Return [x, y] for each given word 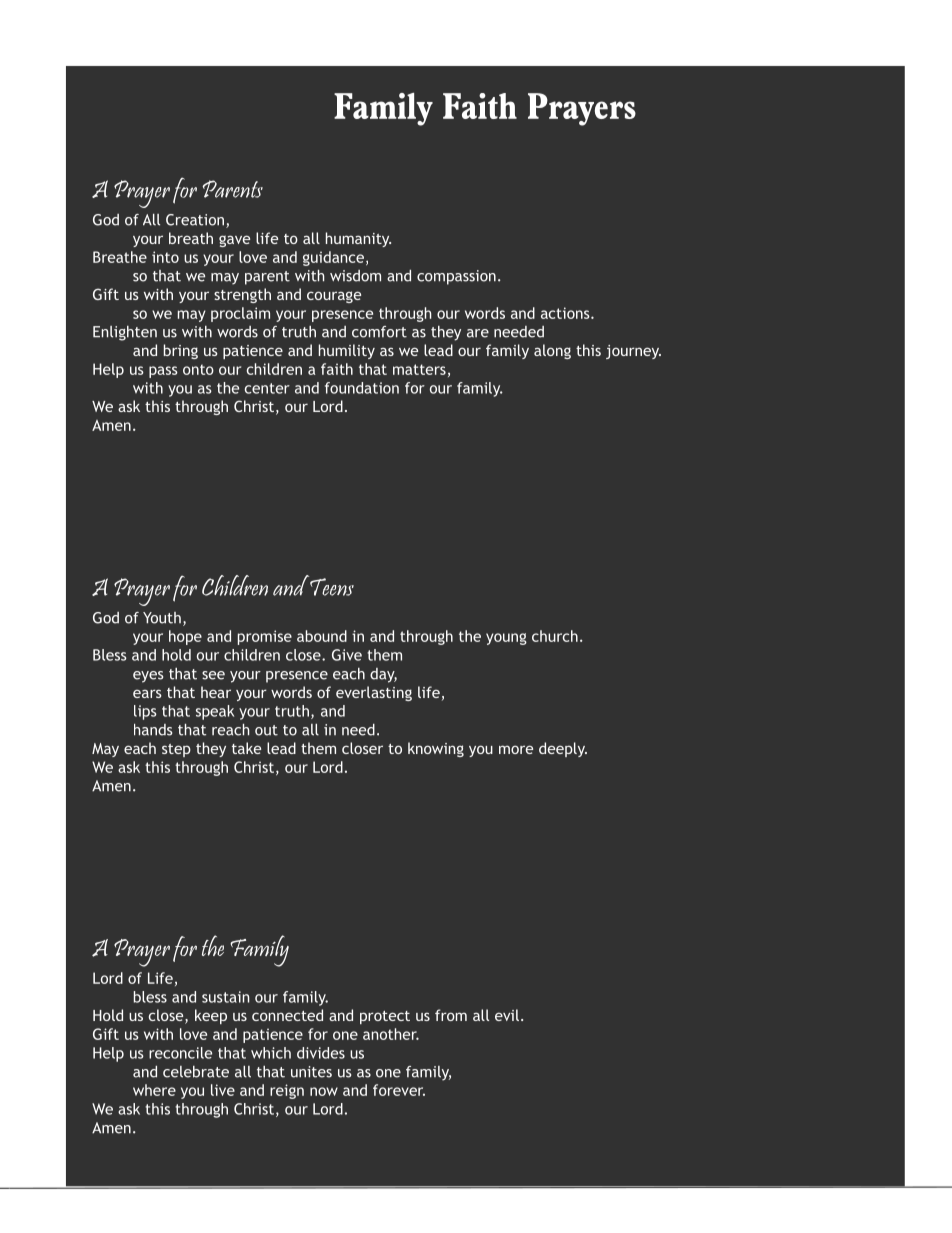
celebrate [196, 1072]
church [555, 636]
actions [566, 313]
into [165, 257]
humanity [358, 239]
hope [185, 637]
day [383, 675]
